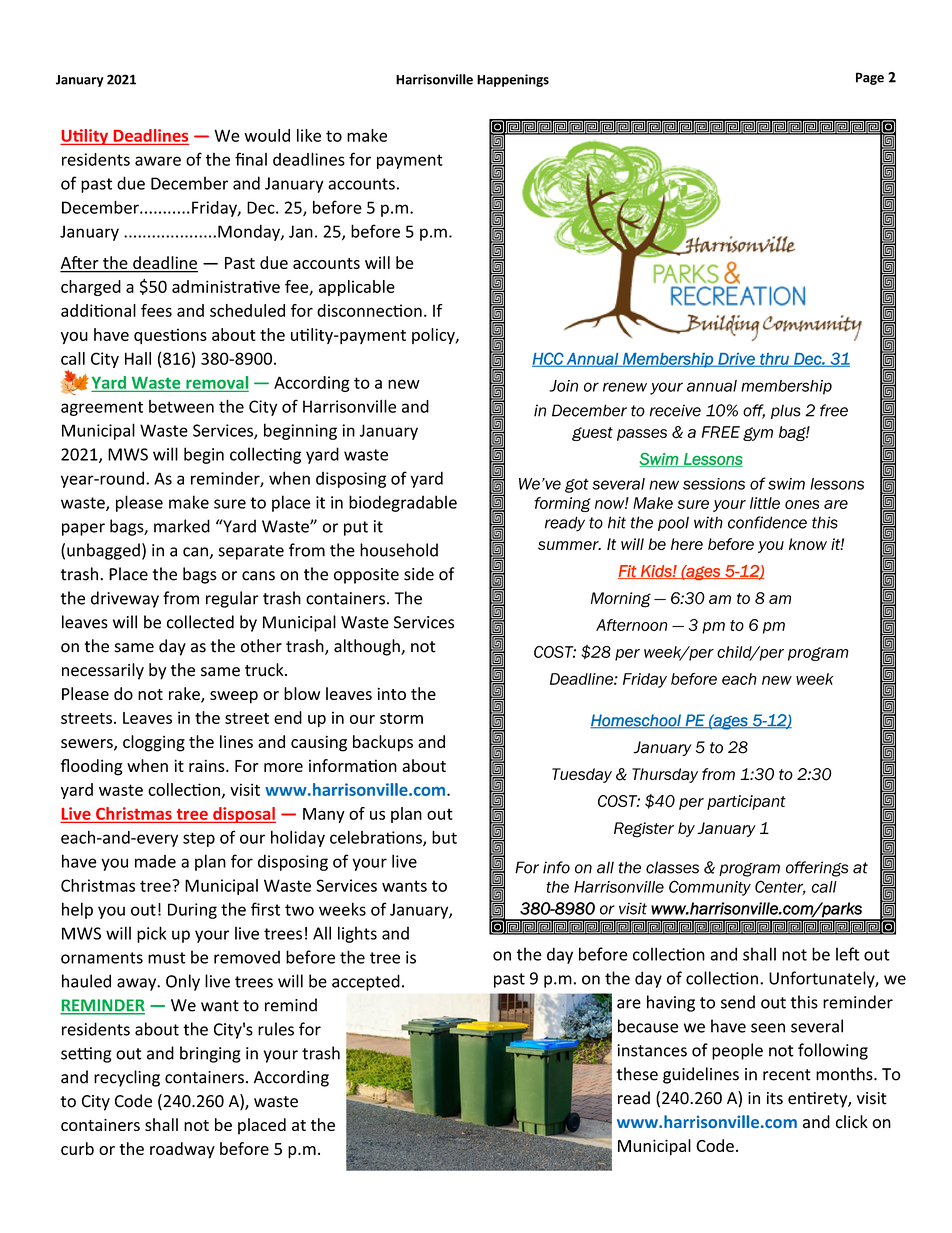 The width and height of the screenshot is (952, 1233). I want to click on collected, so click(200, 622).
